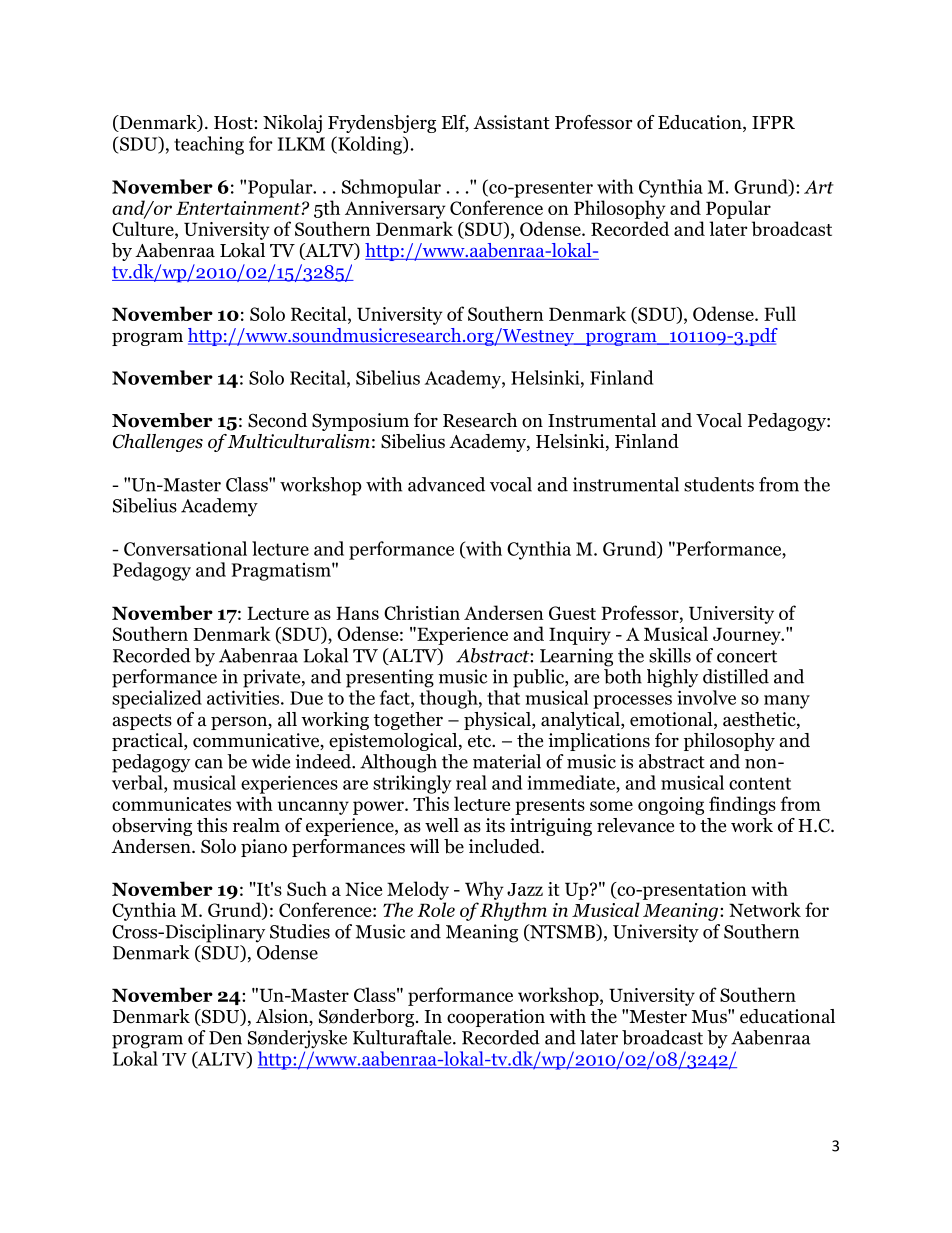 This image has width=952, height=1233. What do you see at coordinates (157, 699) in the image?
I see `specialized` at bounding box center [157, 699].
